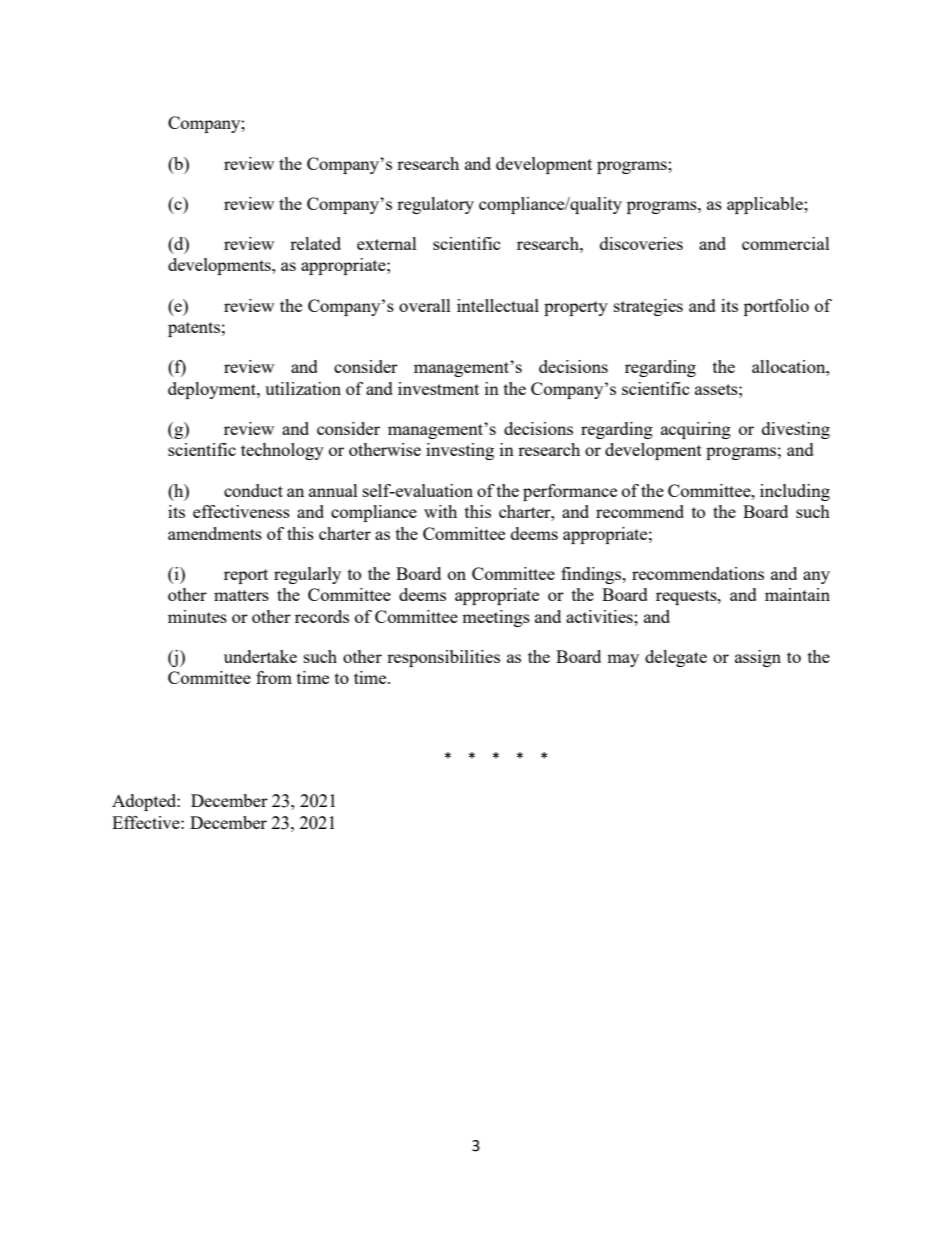 The height and width of the screenshot is (1233, 952). I want to click on related, so click(315, 243).
